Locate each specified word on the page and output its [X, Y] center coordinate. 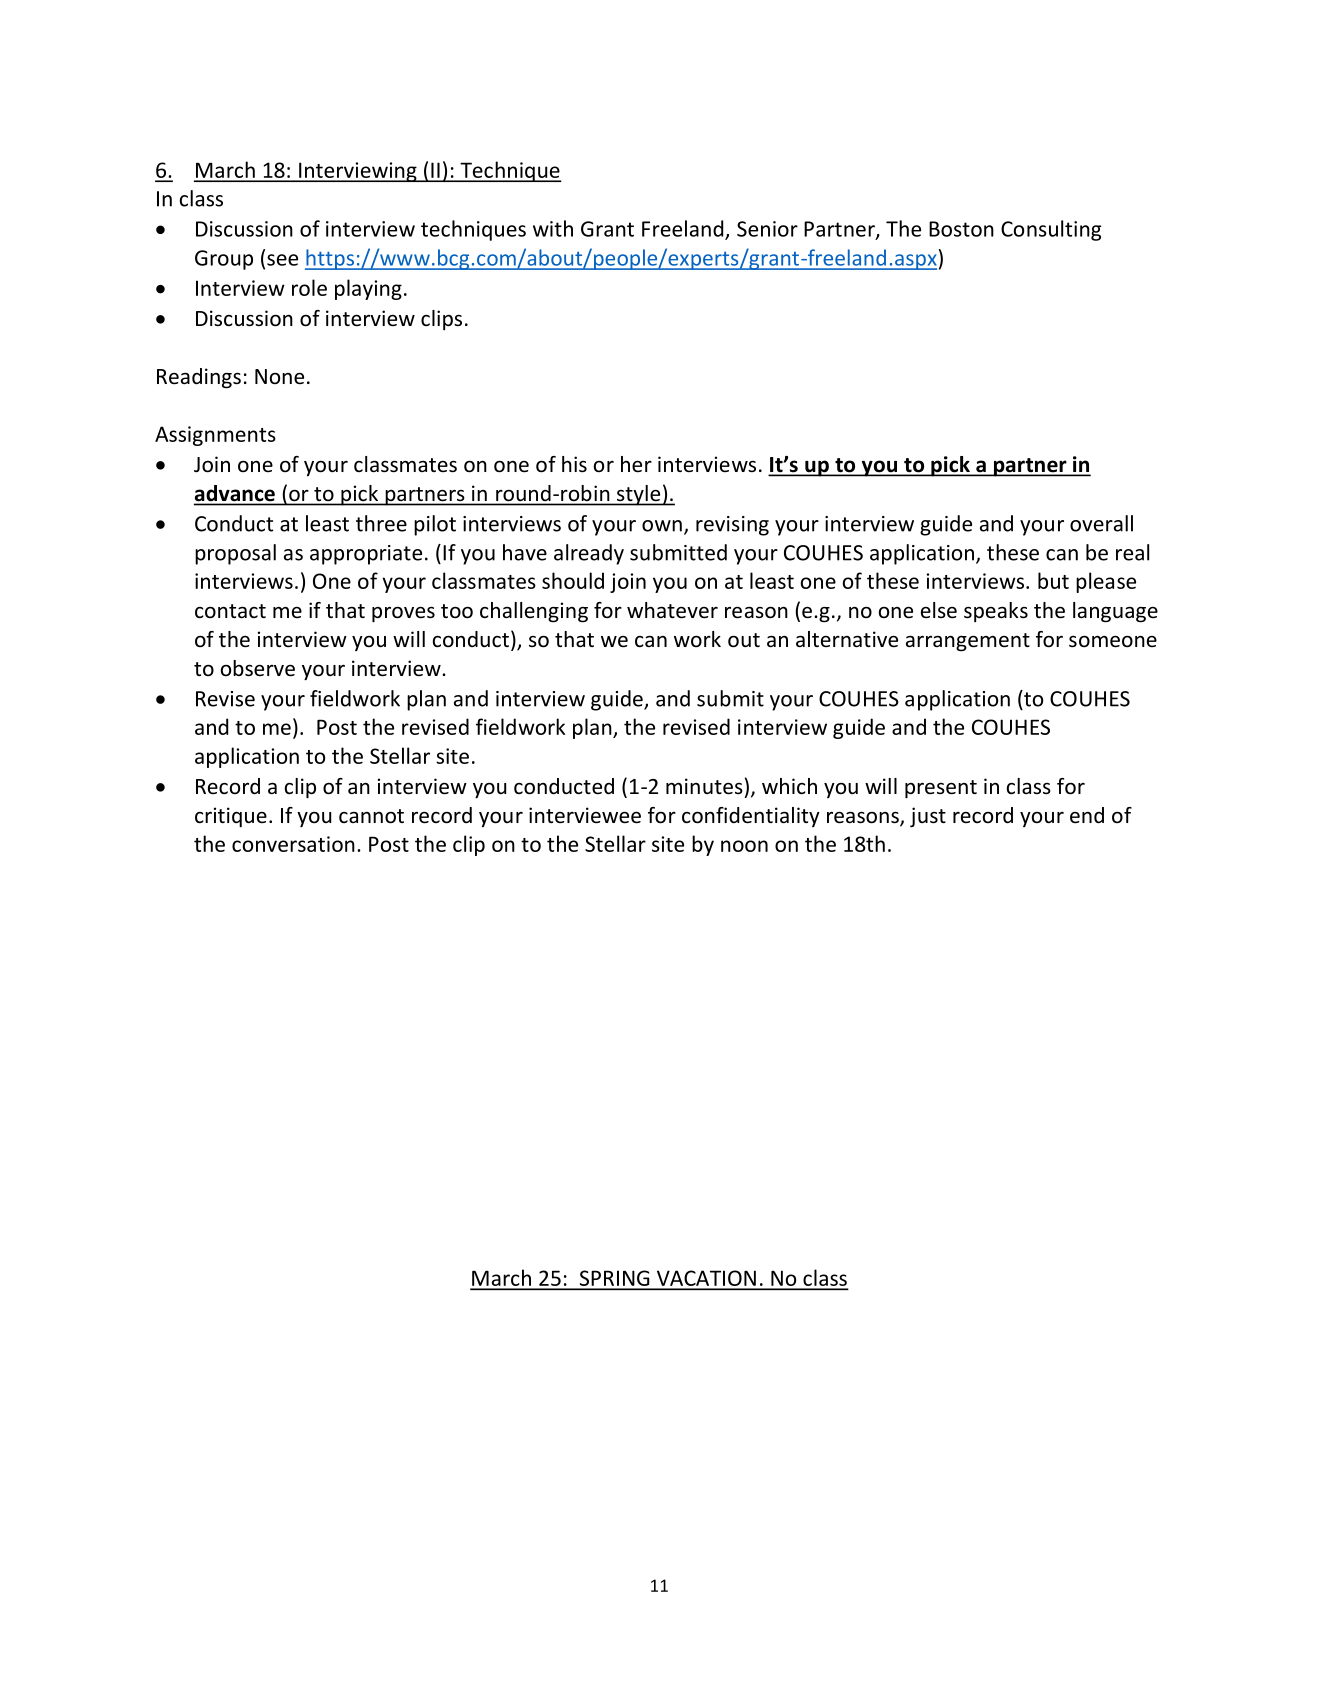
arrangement [968, 642]
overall [1101, 523]
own [662, 526]
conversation [293, 844]
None [279, 377]
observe [258, 668]
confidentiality [751, 817]
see [282, 260]
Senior [767, 229]
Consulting [1051, 230]
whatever [672, 610]
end [1087, 815]
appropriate [366, 555]
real [1132, 552]
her [636, 464]
